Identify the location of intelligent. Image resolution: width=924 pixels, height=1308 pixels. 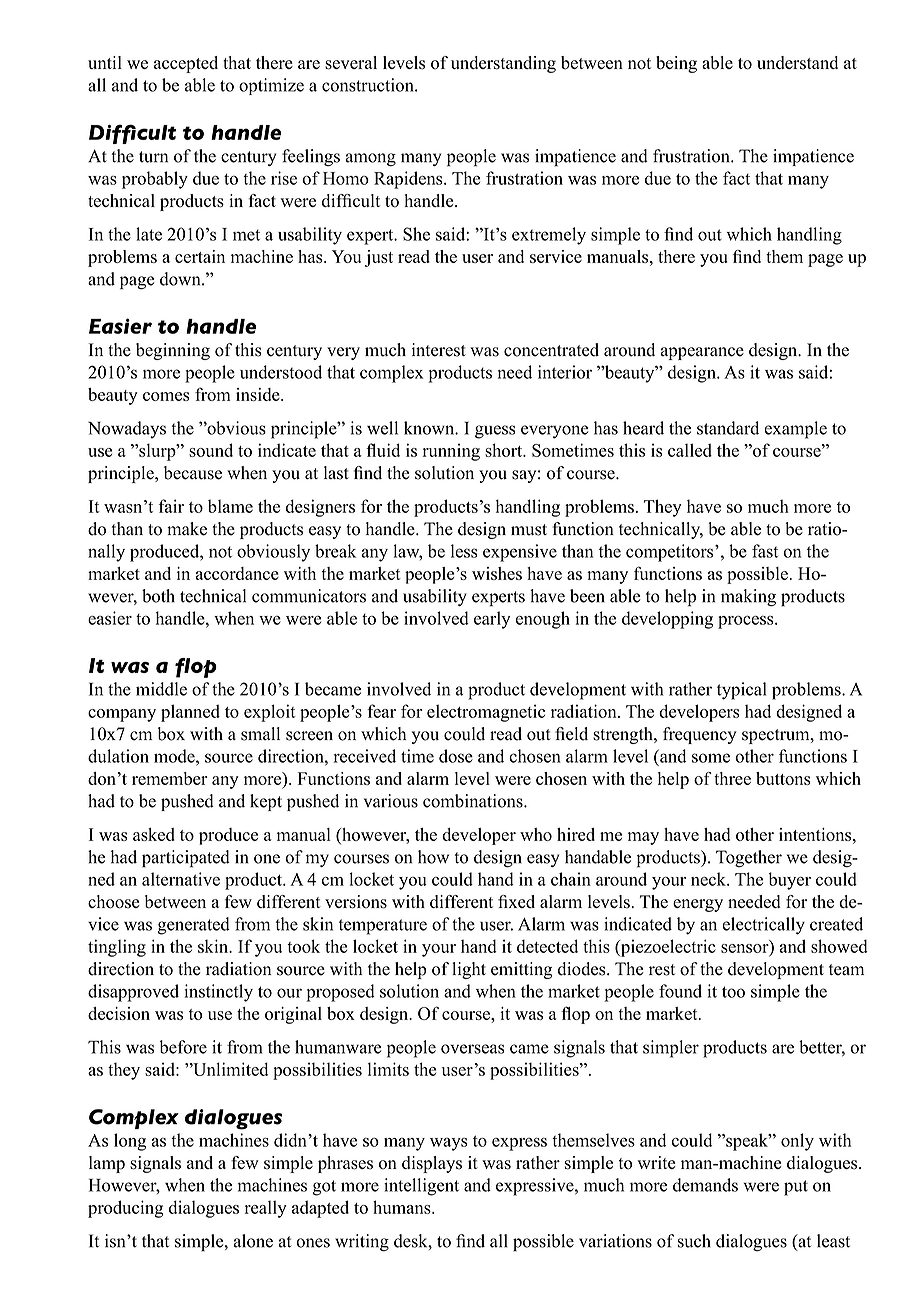
(421, 1187).
